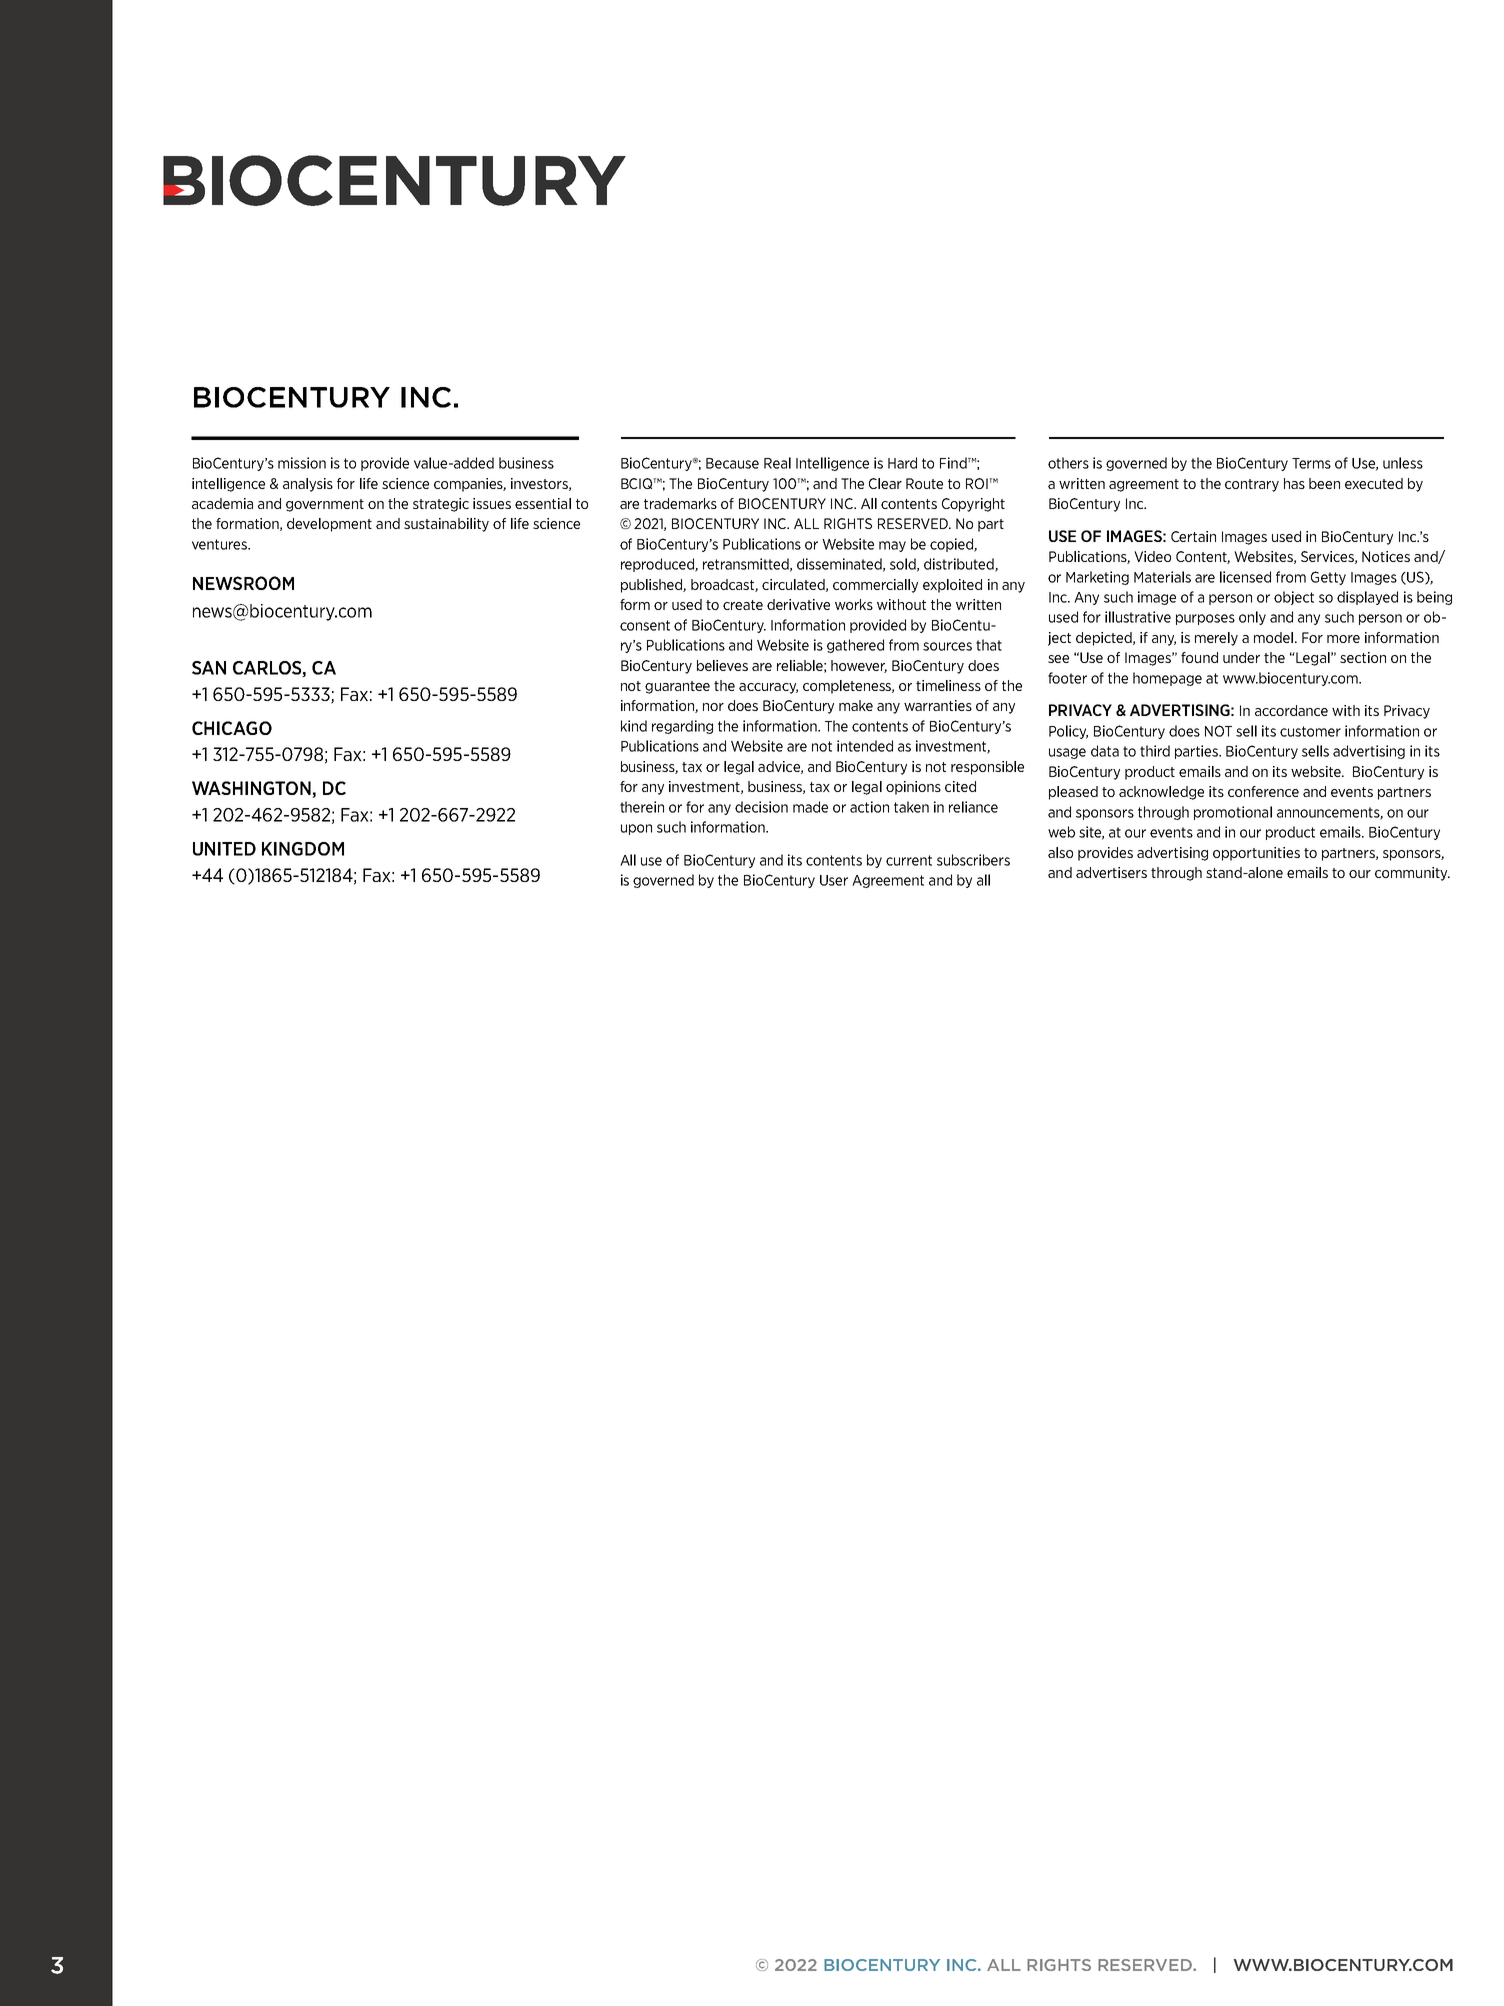 The height and width of the page is (2006, 1504). What do you see at coordinates (232, 728) in the page?
I see `CHICAGO` at bounding box center [232, 728].
